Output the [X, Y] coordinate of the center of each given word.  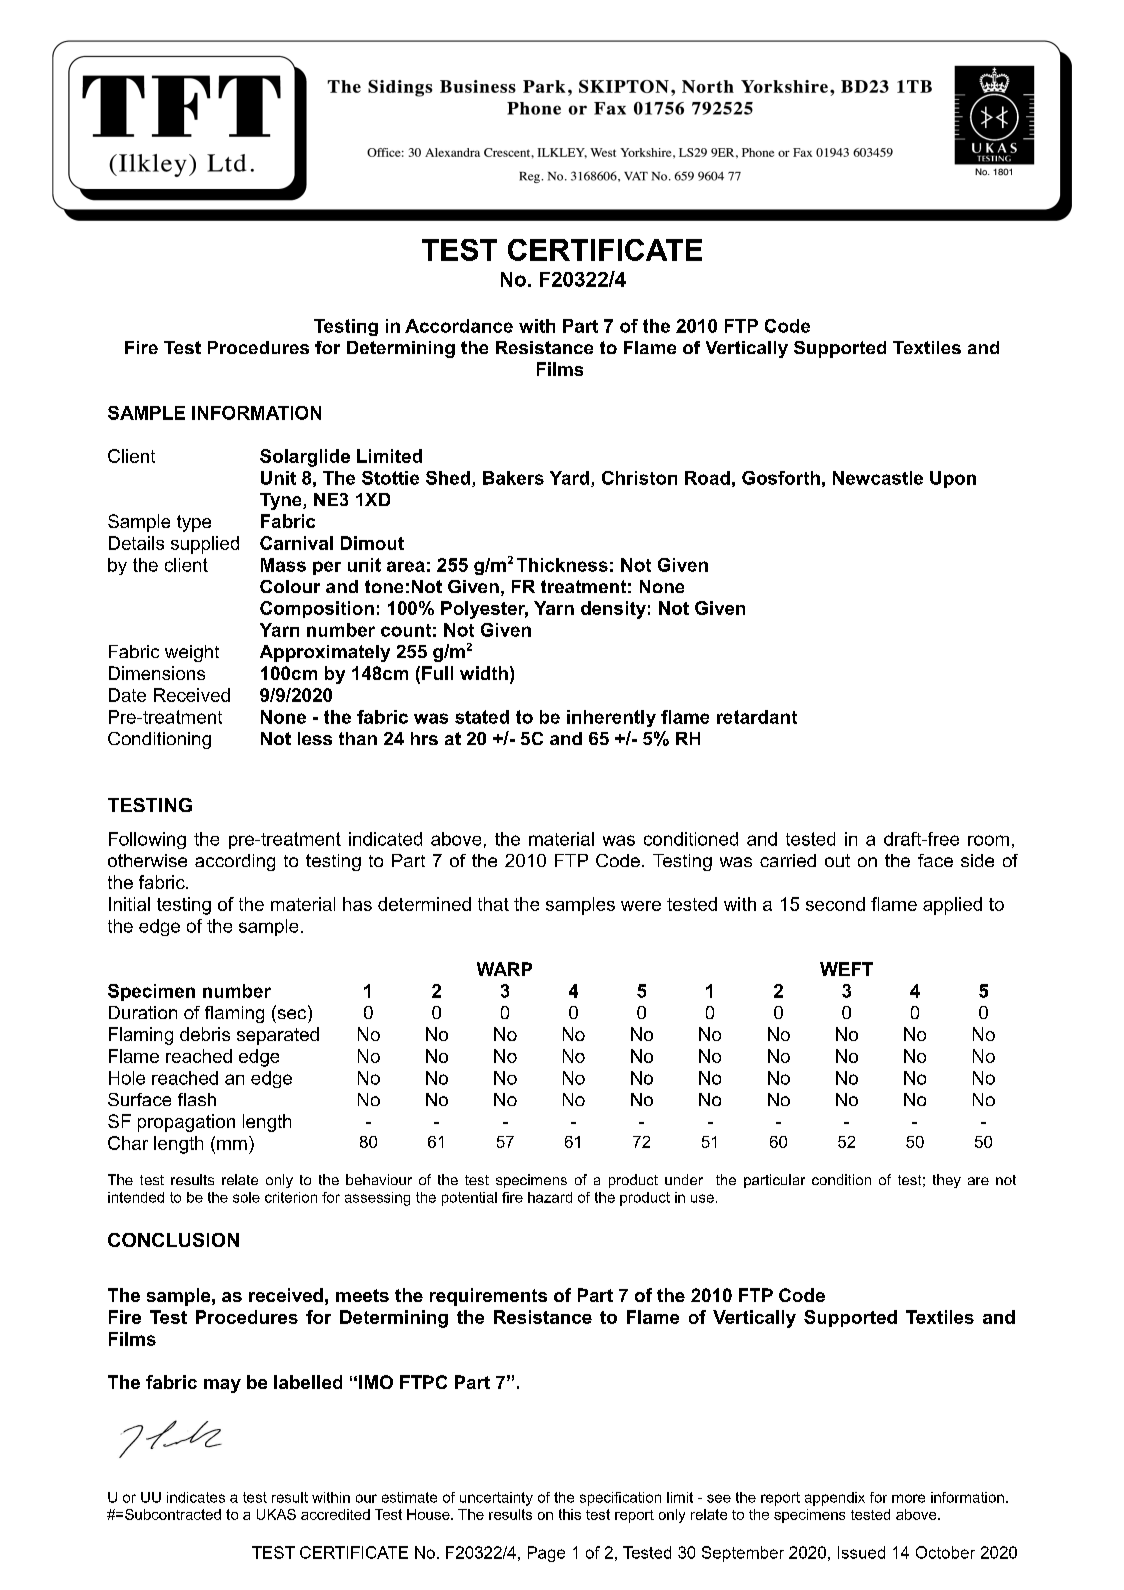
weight [192, 653]
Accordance [459, 326]
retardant [757, 717]
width [484, 673]
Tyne [282, 501]
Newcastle [878, 478]
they [947, 1181]
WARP [504, 969]
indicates [196, 1497]
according [235, 862]
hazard [550, 1197]
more [908, 1498]
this [570, 1514]
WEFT [846, 969]
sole [246, 1197]
